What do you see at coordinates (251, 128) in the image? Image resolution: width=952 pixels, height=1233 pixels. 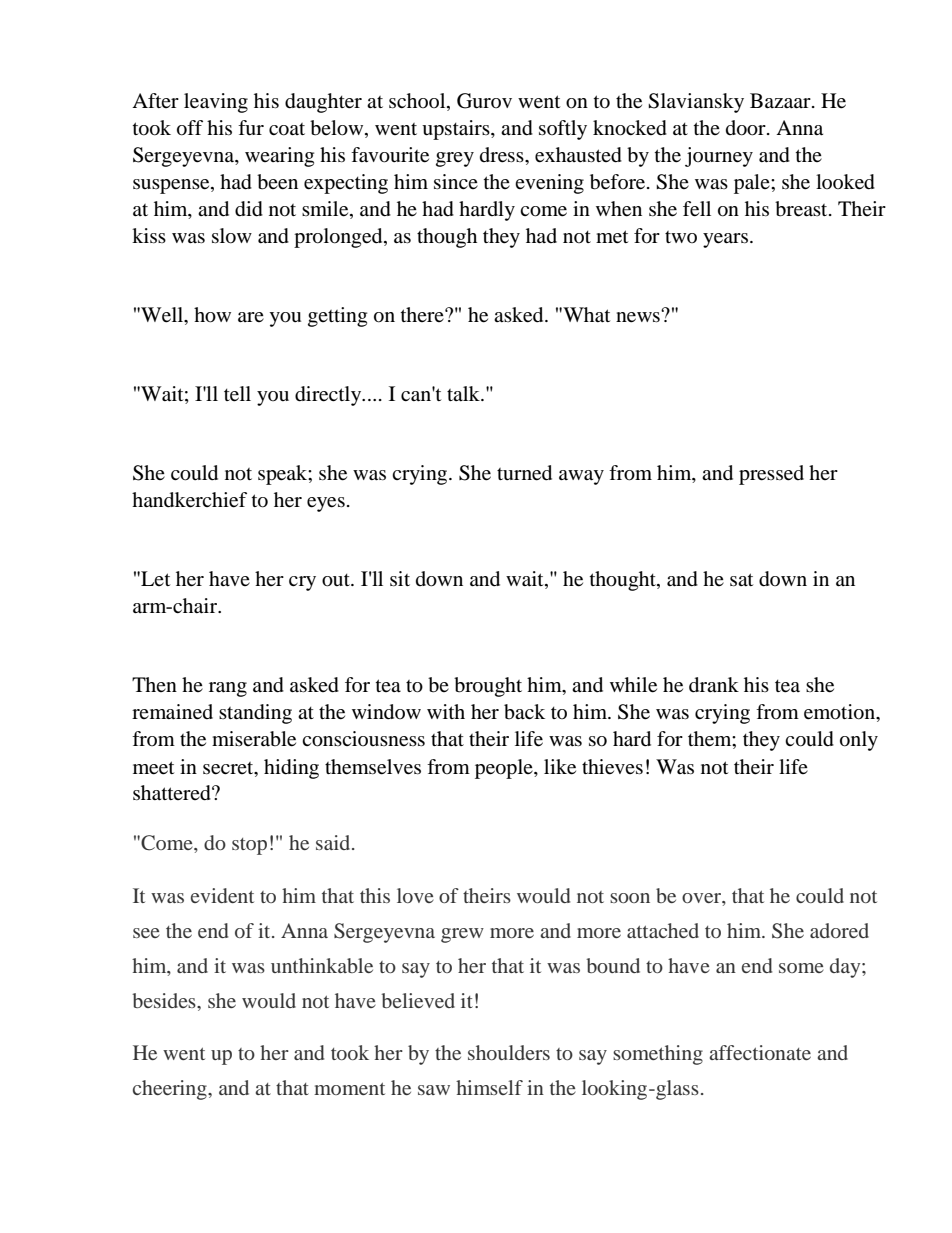 I see `fur` at bounding box center [251, 128].
